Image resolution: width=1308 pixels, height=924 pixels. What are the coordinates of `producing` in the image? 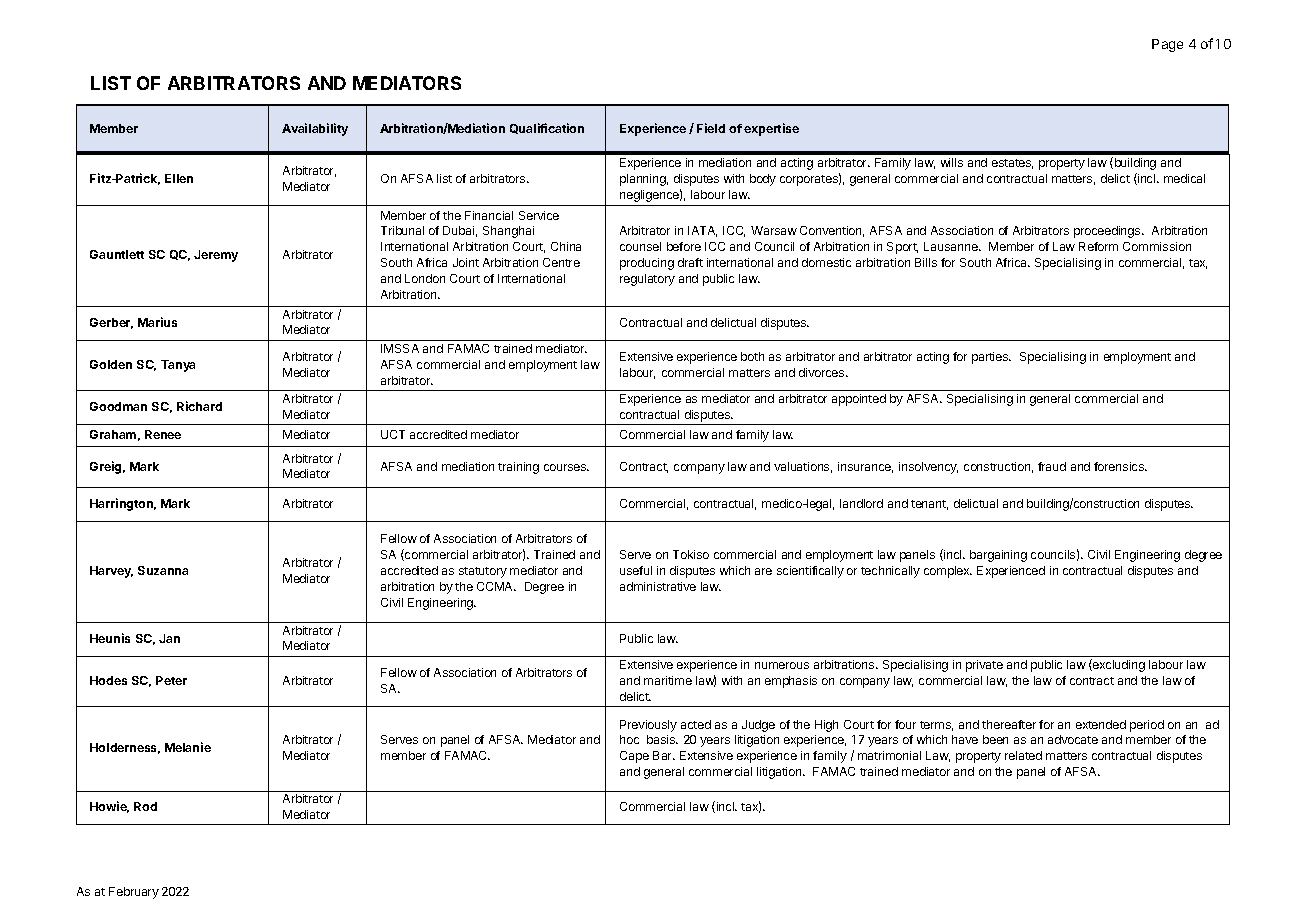 It's located at (647, 264).
